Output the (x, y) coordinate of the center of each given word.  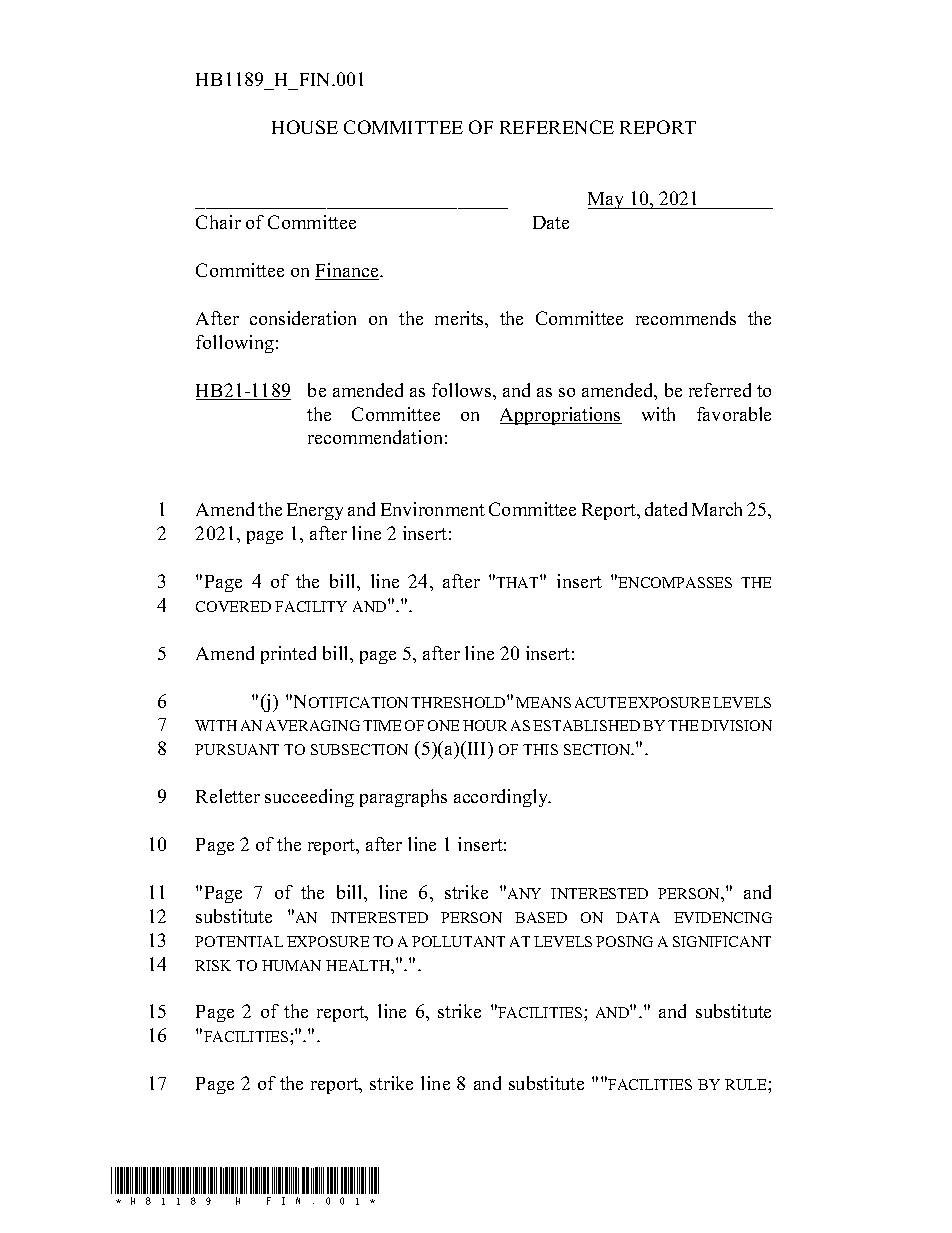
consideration (303, 318)
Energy (315, 511)
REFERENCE (557, 127)
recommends (686, 318)
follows (463, 390)
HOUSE (305, 127)
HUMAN (291, 965)
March (717, 509)
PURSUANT (237, 749)
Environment (433, 509)
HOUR (485, 725)
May (607, 200)
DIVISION (736, 725)
